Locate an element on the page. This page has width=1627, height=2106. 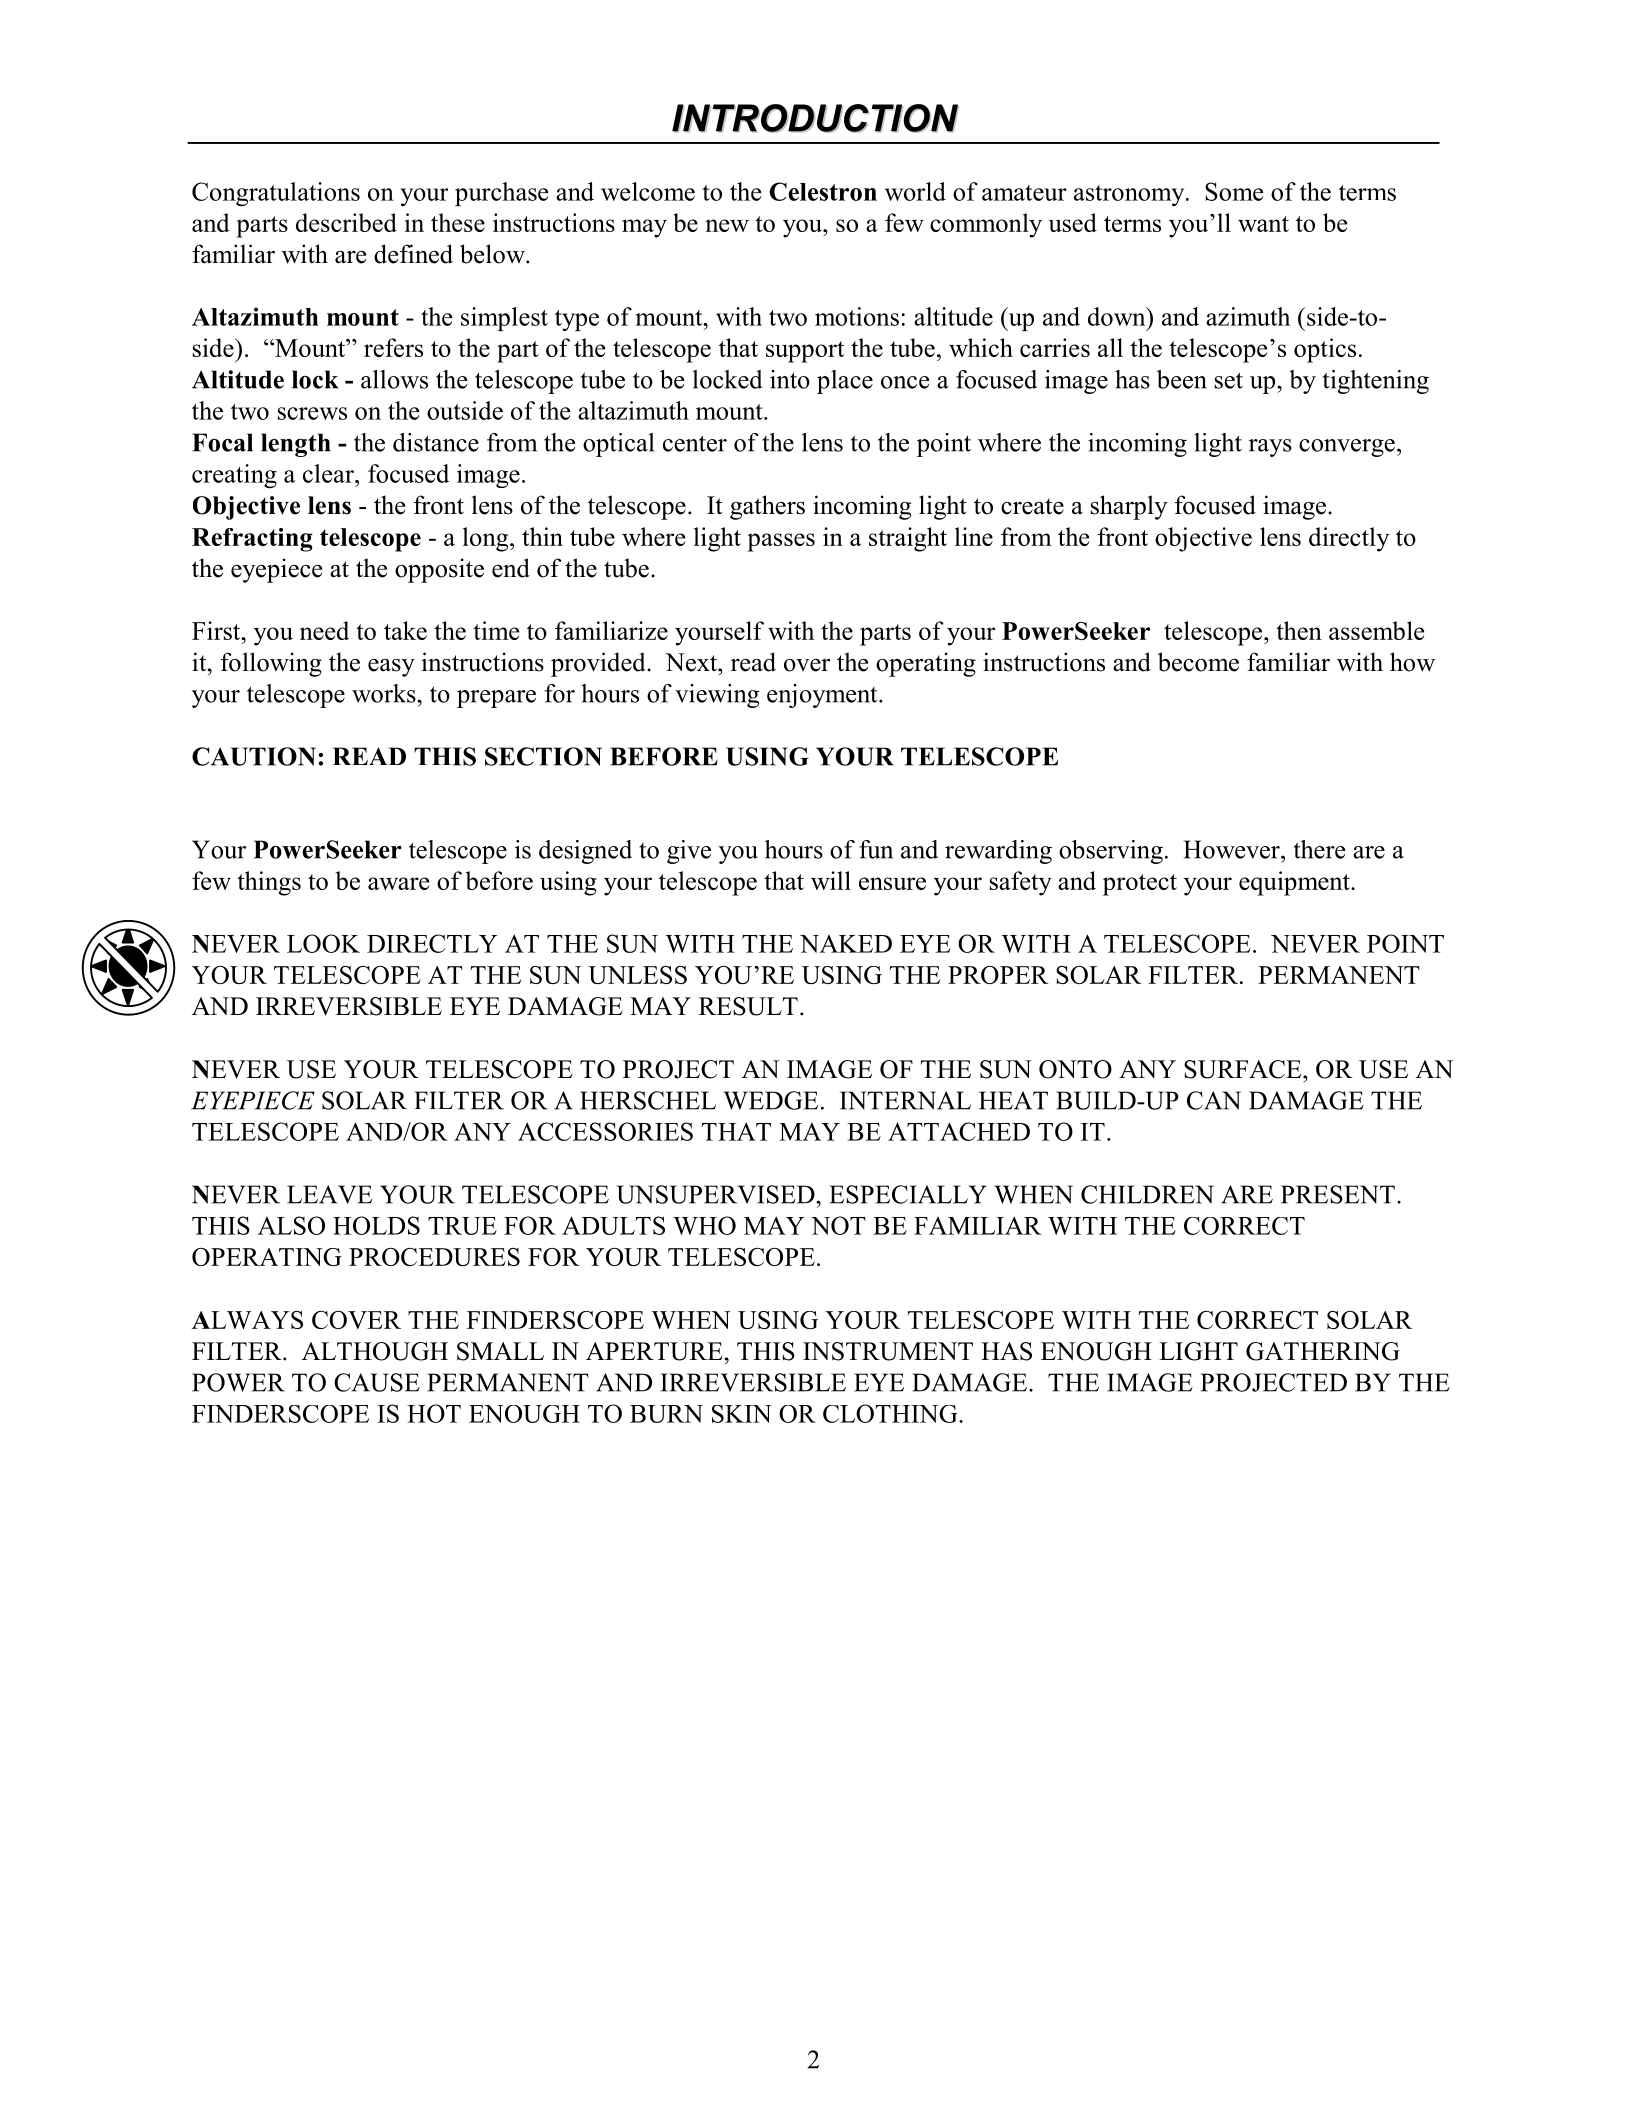
then is located at coordinates (1299, 630).
